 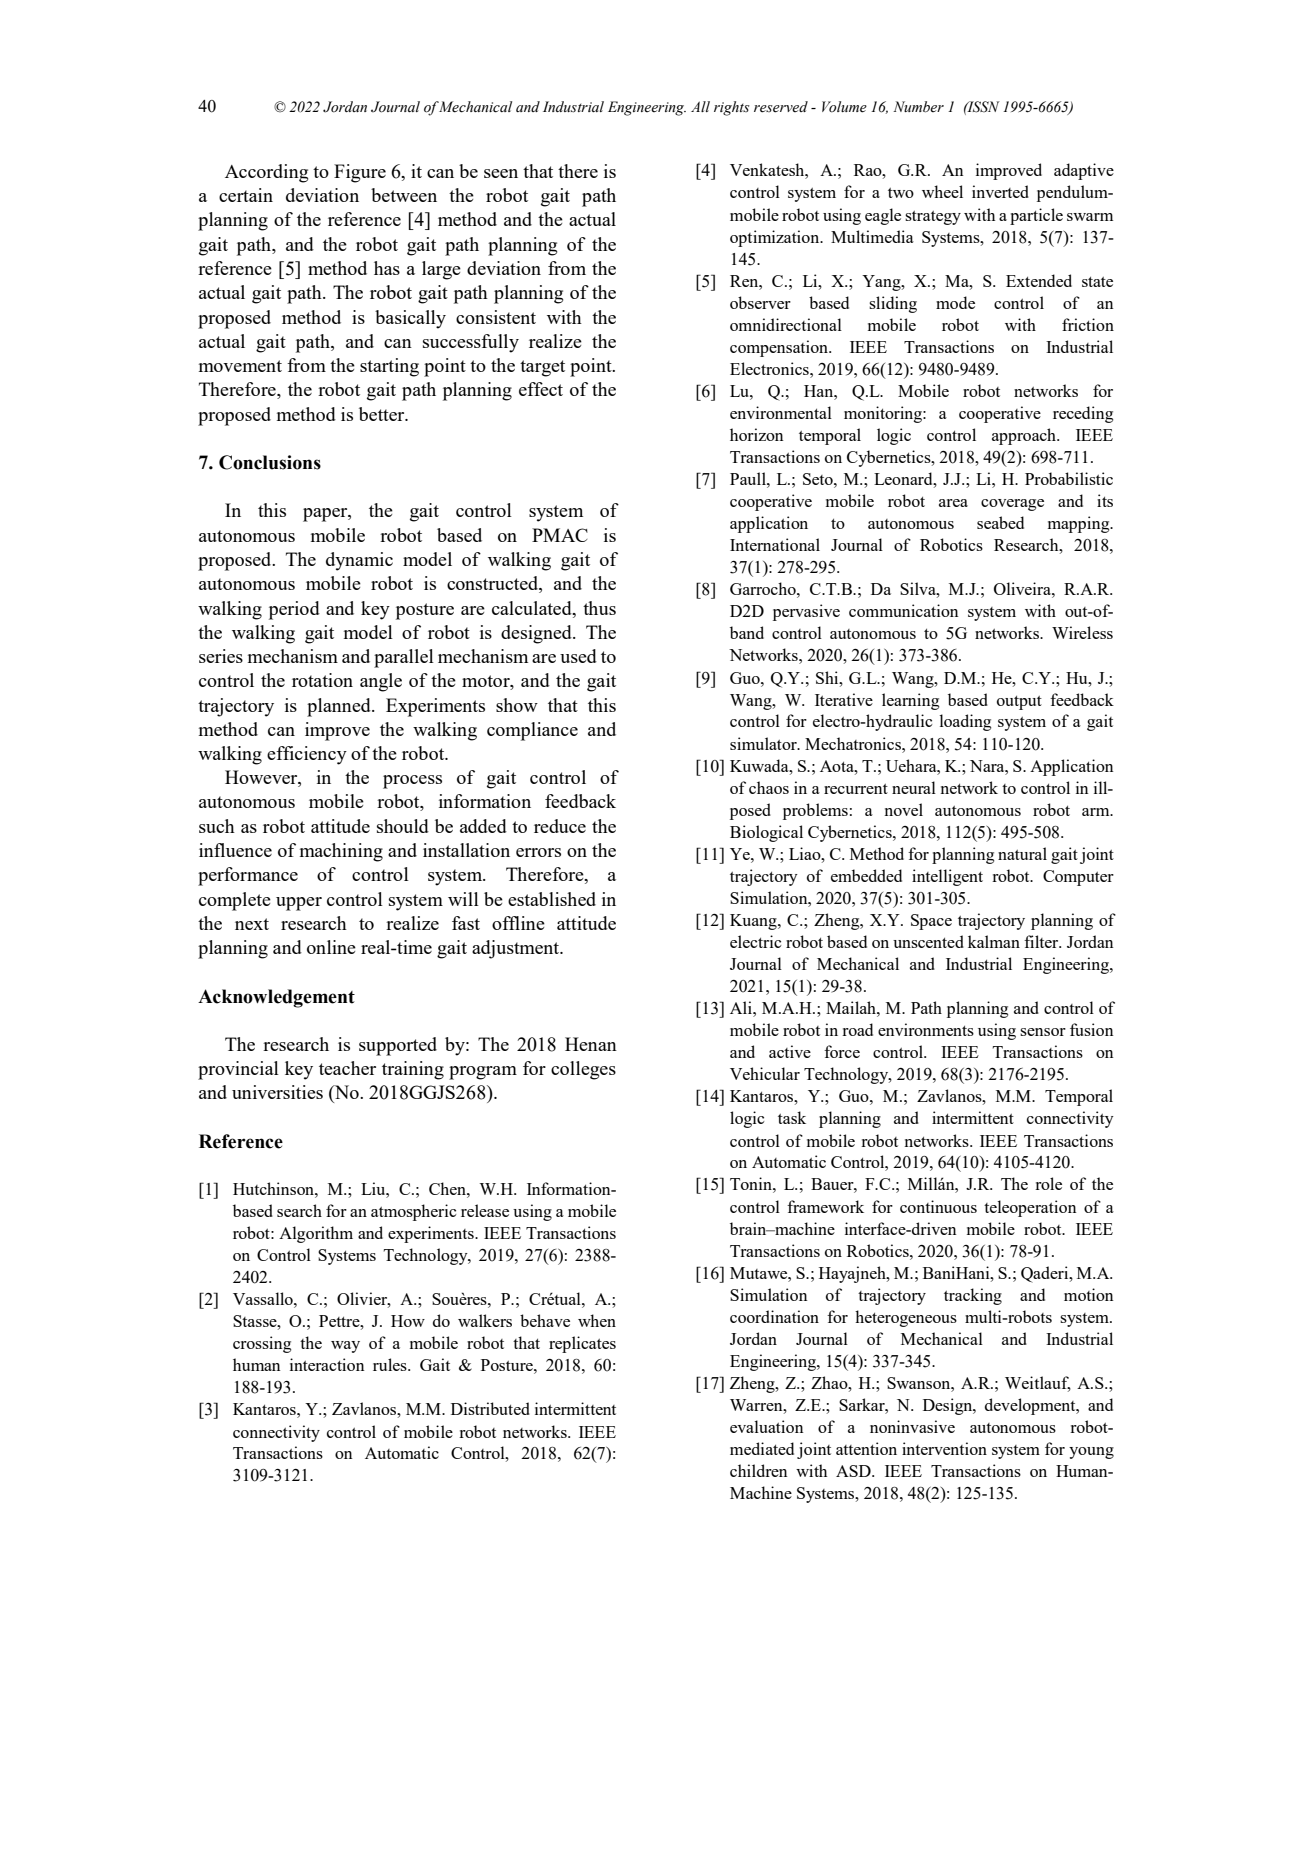 What do you see at coordinates (327, 1364) in the screenshot?
I see `interaction` at bounding box center [327, 1364].
